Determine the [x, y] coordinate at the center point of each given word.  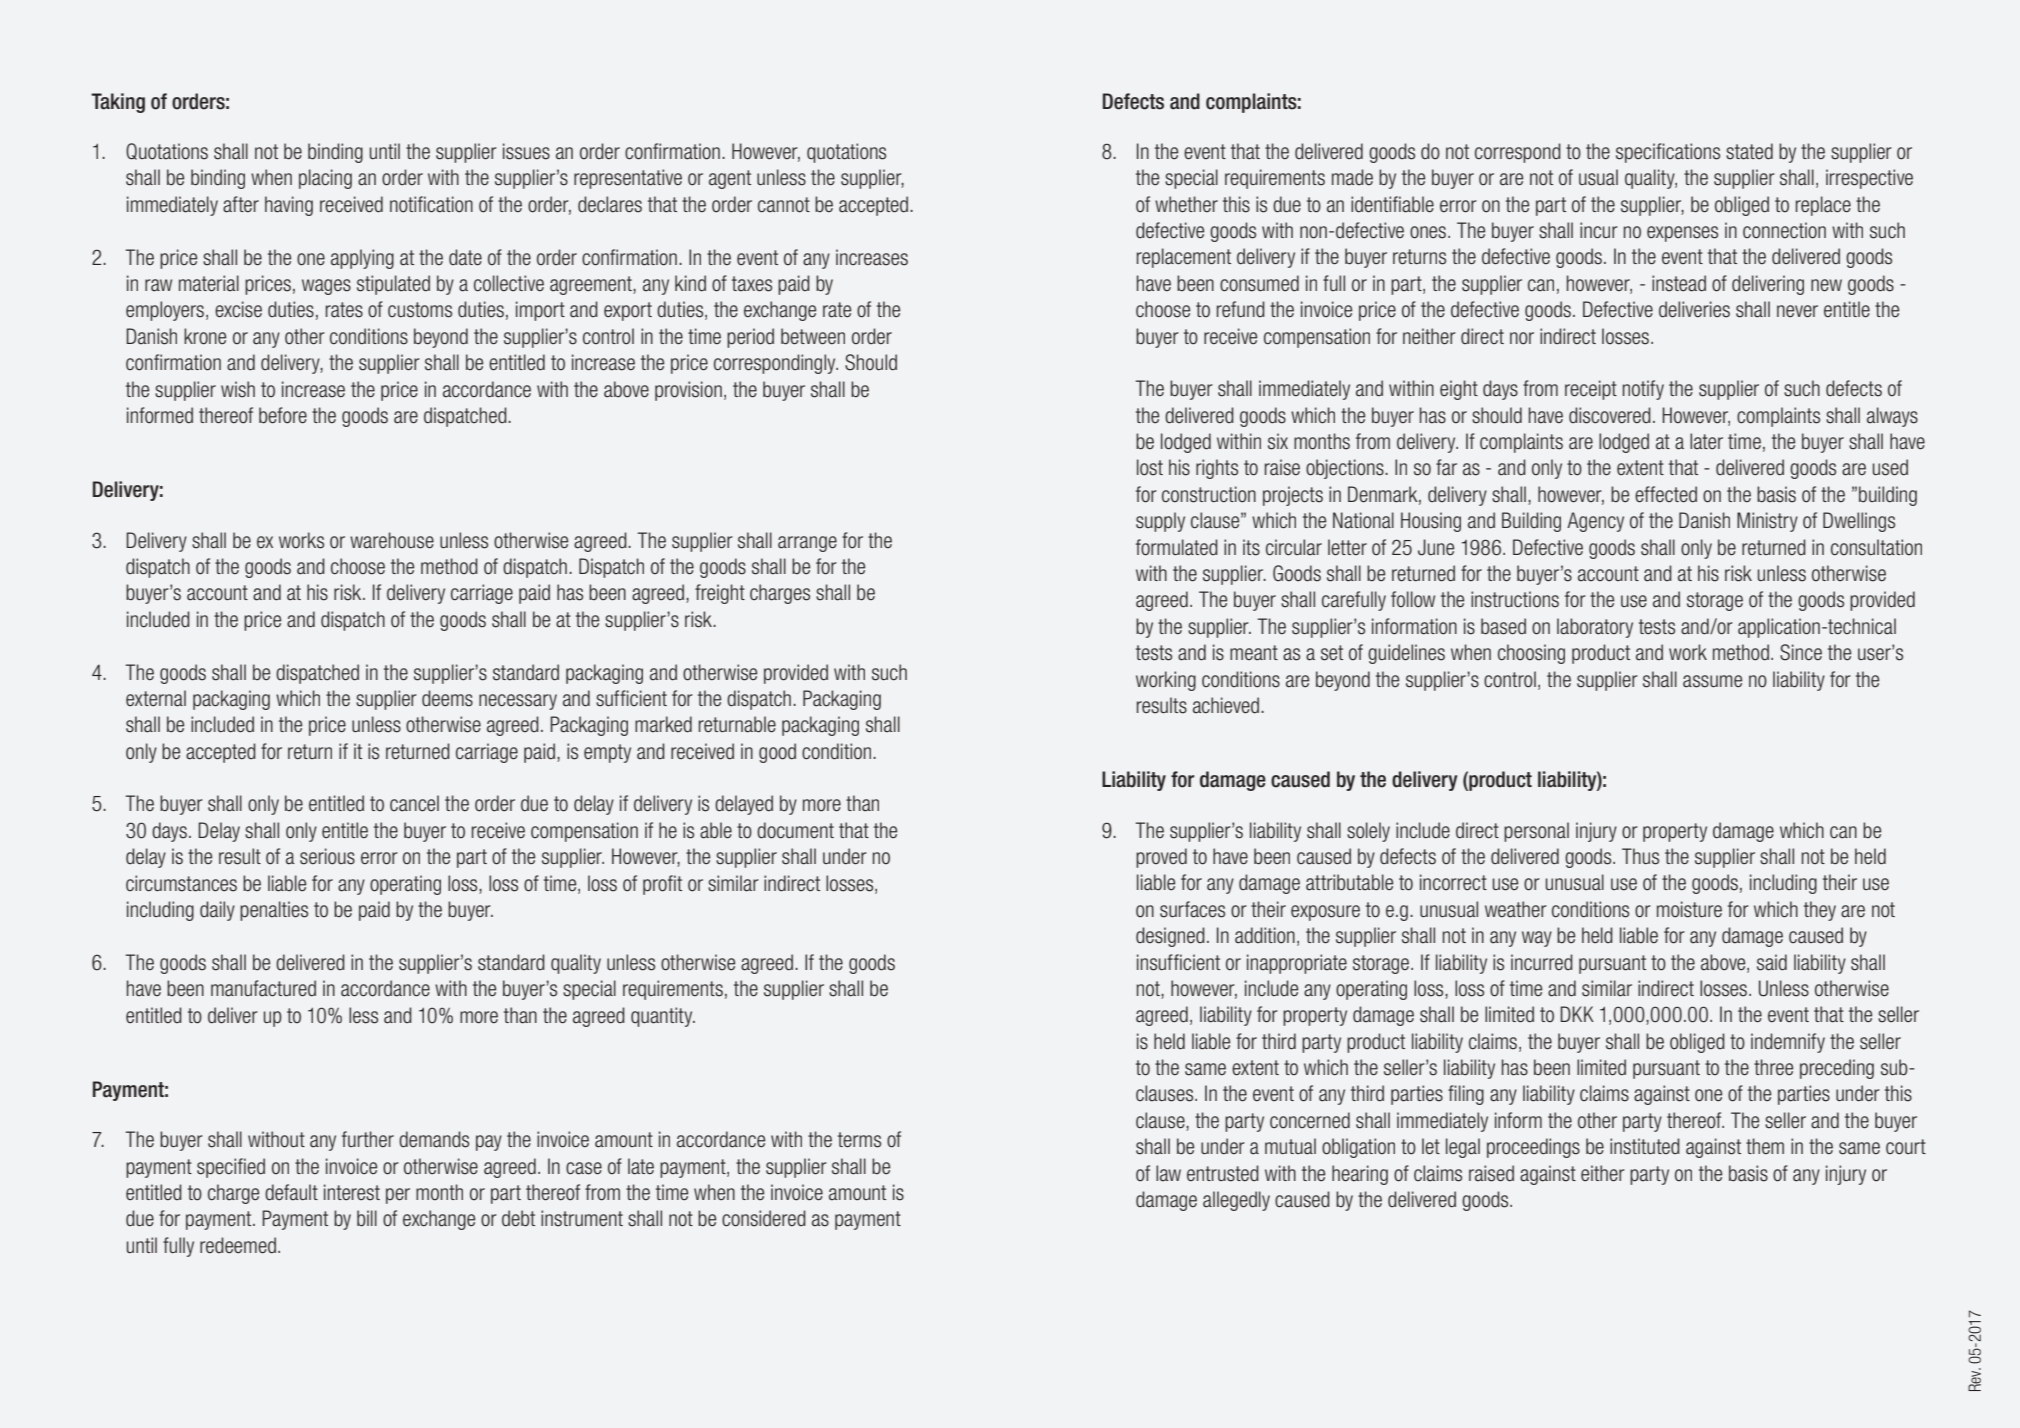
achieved [1226, 705]
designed [1170, 937]
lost [1150, 467]
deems [447, 698]
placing [325, 179]
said [1772, 962]
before [283, 415]
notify [1643, 390]
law [1168, 1173]
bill [367, 1218]
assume [1712, 681]
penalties [274, 911]
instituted [1645, 1146]
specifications [1668, 153]
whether [1186, 204]
